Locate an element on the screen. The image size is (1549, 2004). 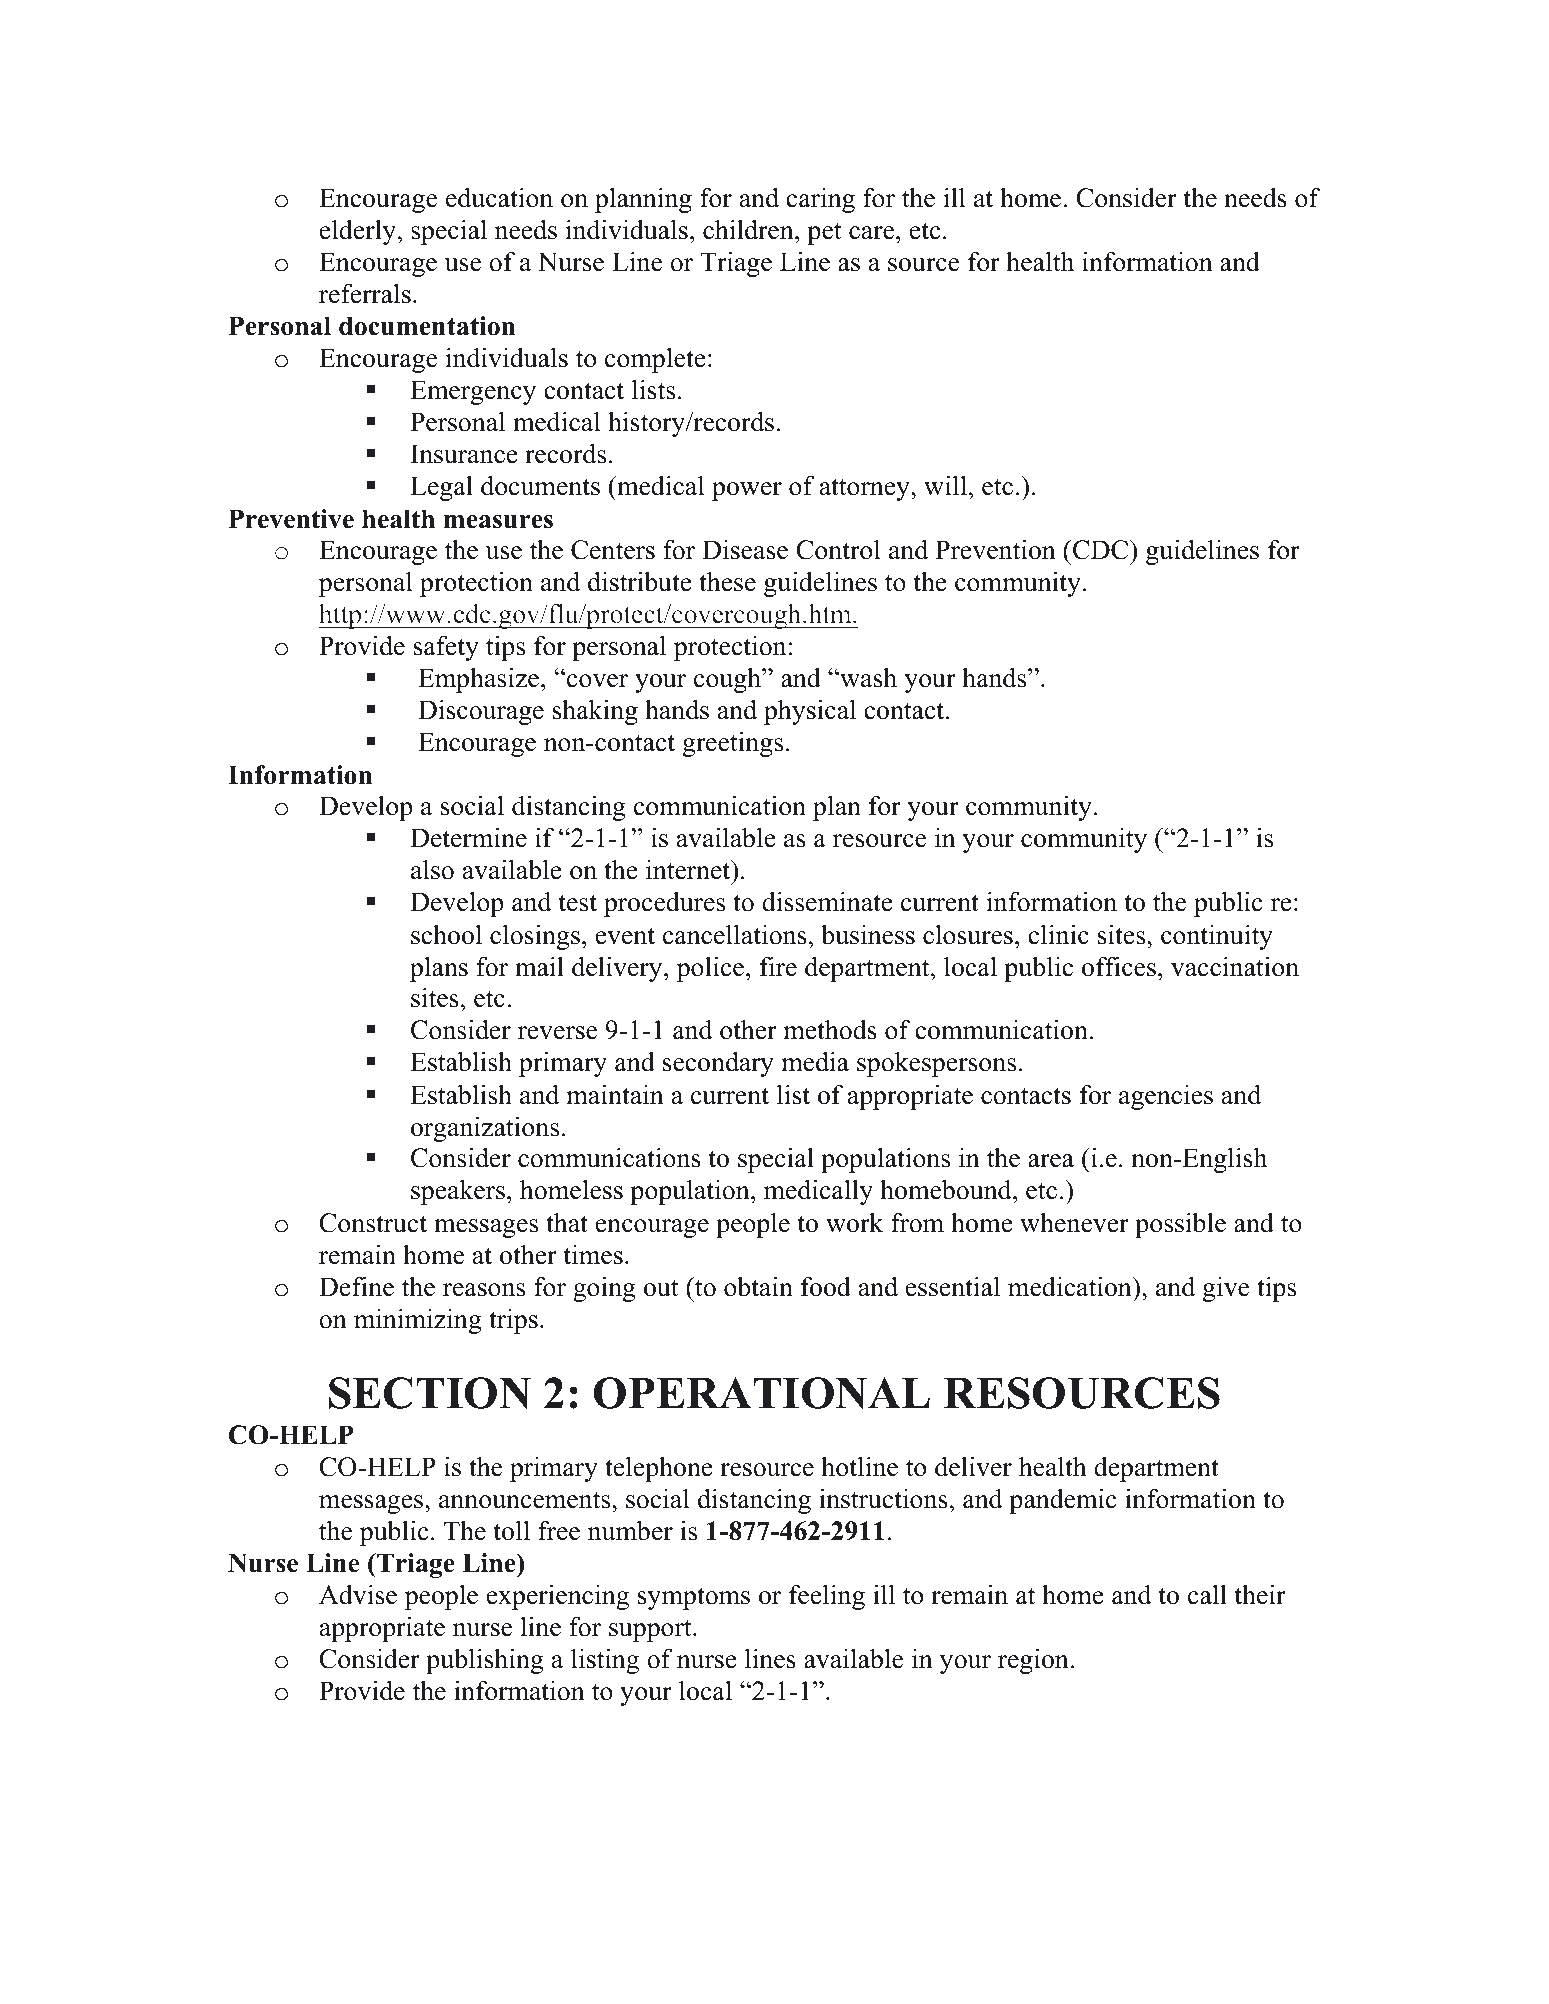
feeling is located at coordinates (827, 1597).
